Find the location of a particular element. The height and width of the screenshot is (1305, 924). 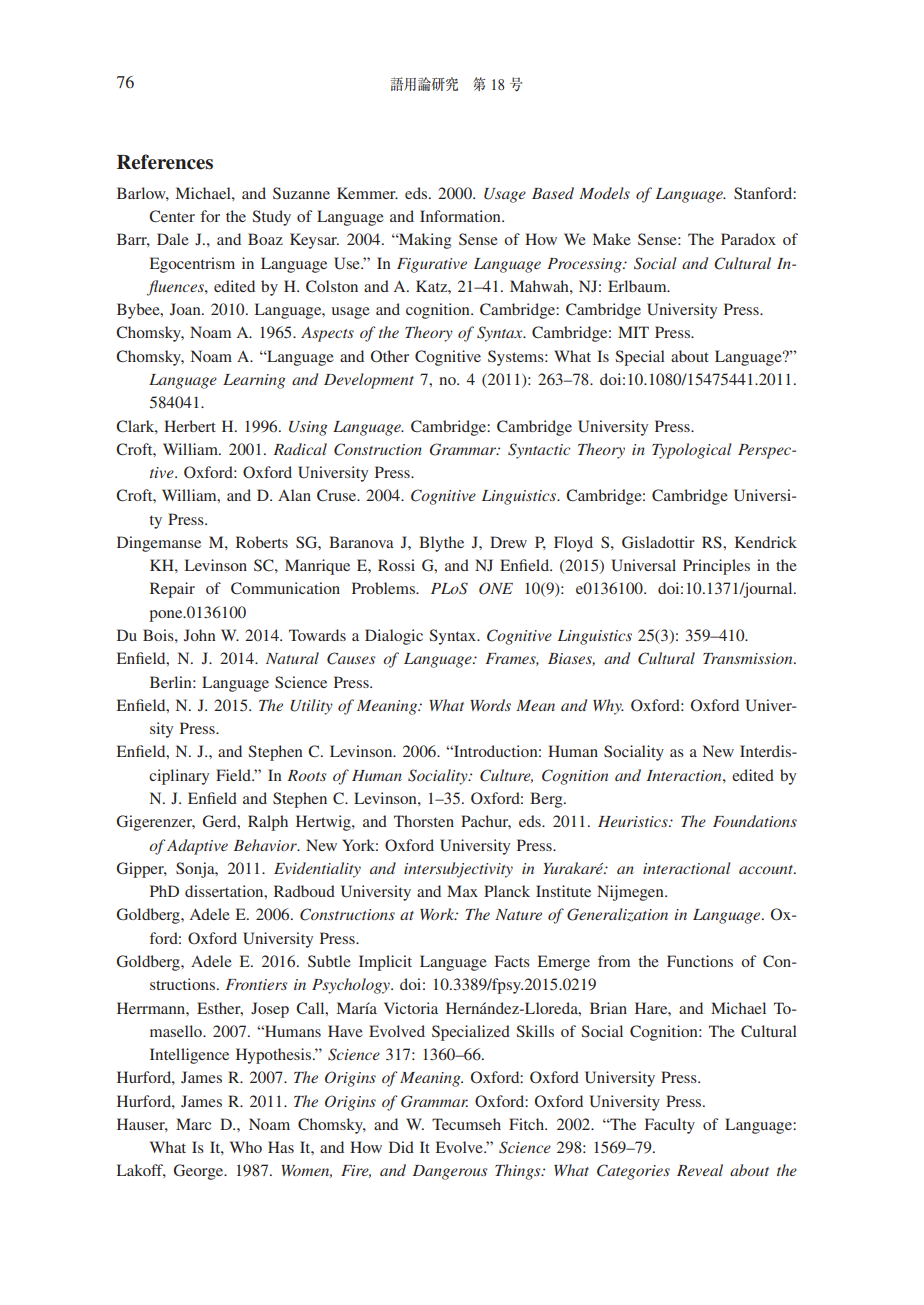

Heuristics is located at coordinates (634, 821).
